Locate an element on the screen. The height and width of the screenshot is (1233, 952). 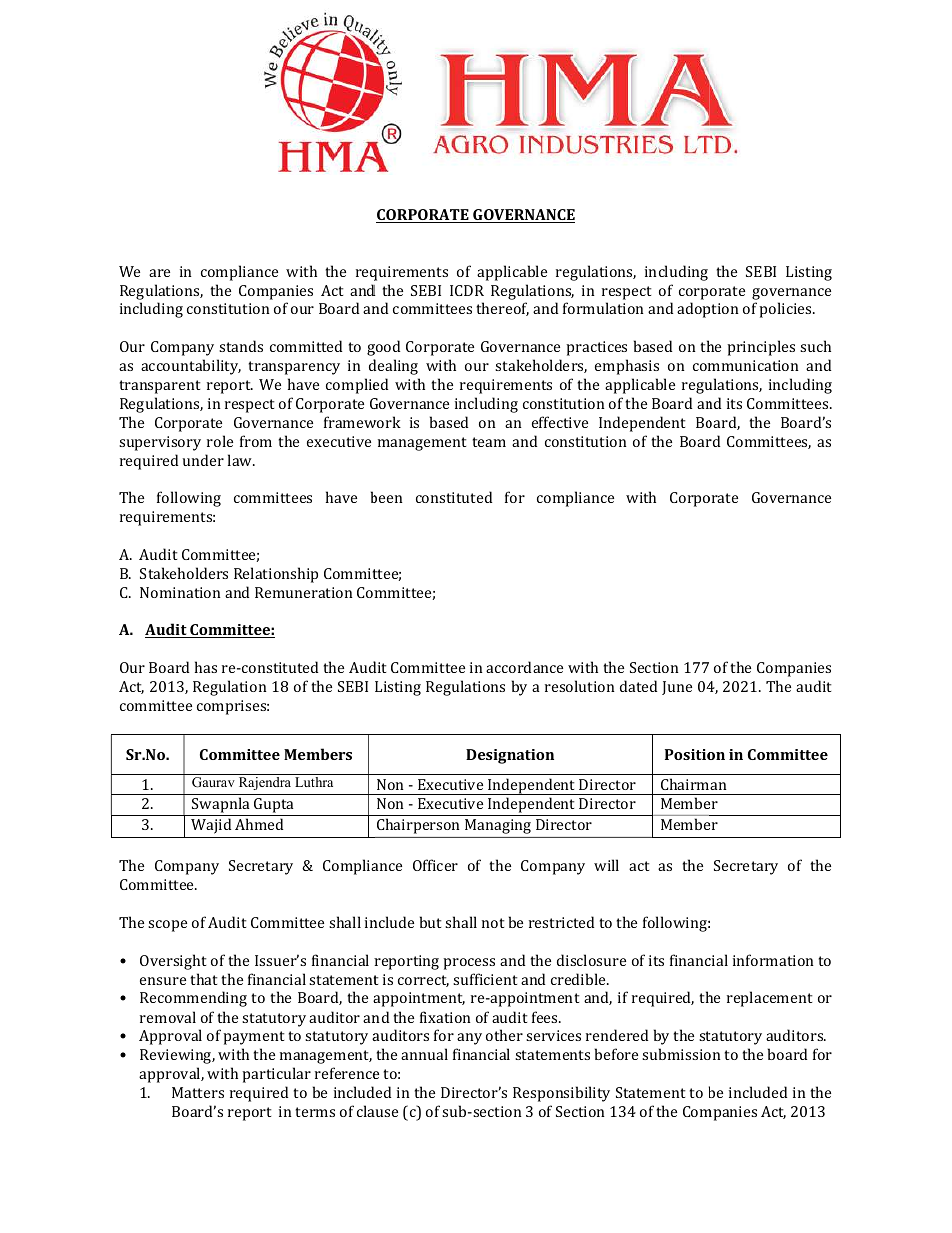
under is located at coordinates (203, 460).
